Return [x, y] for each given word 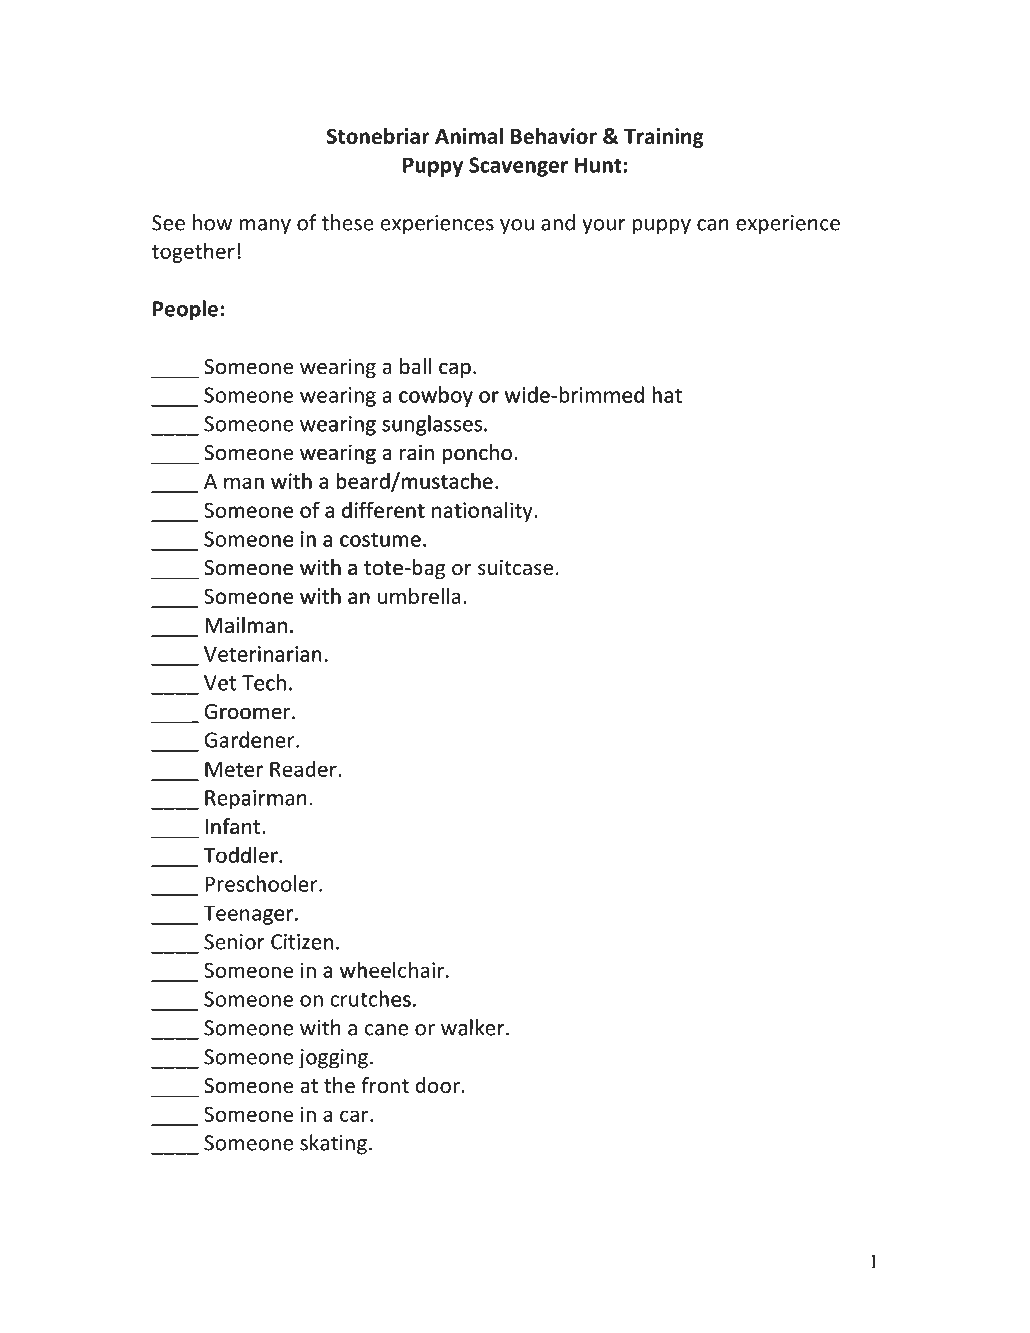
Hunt [598, 165]
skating [333, 1144]
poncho [477, 454]
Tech [264, 682]
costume [380, 540]
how [212, 222]
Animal [469, 136]
